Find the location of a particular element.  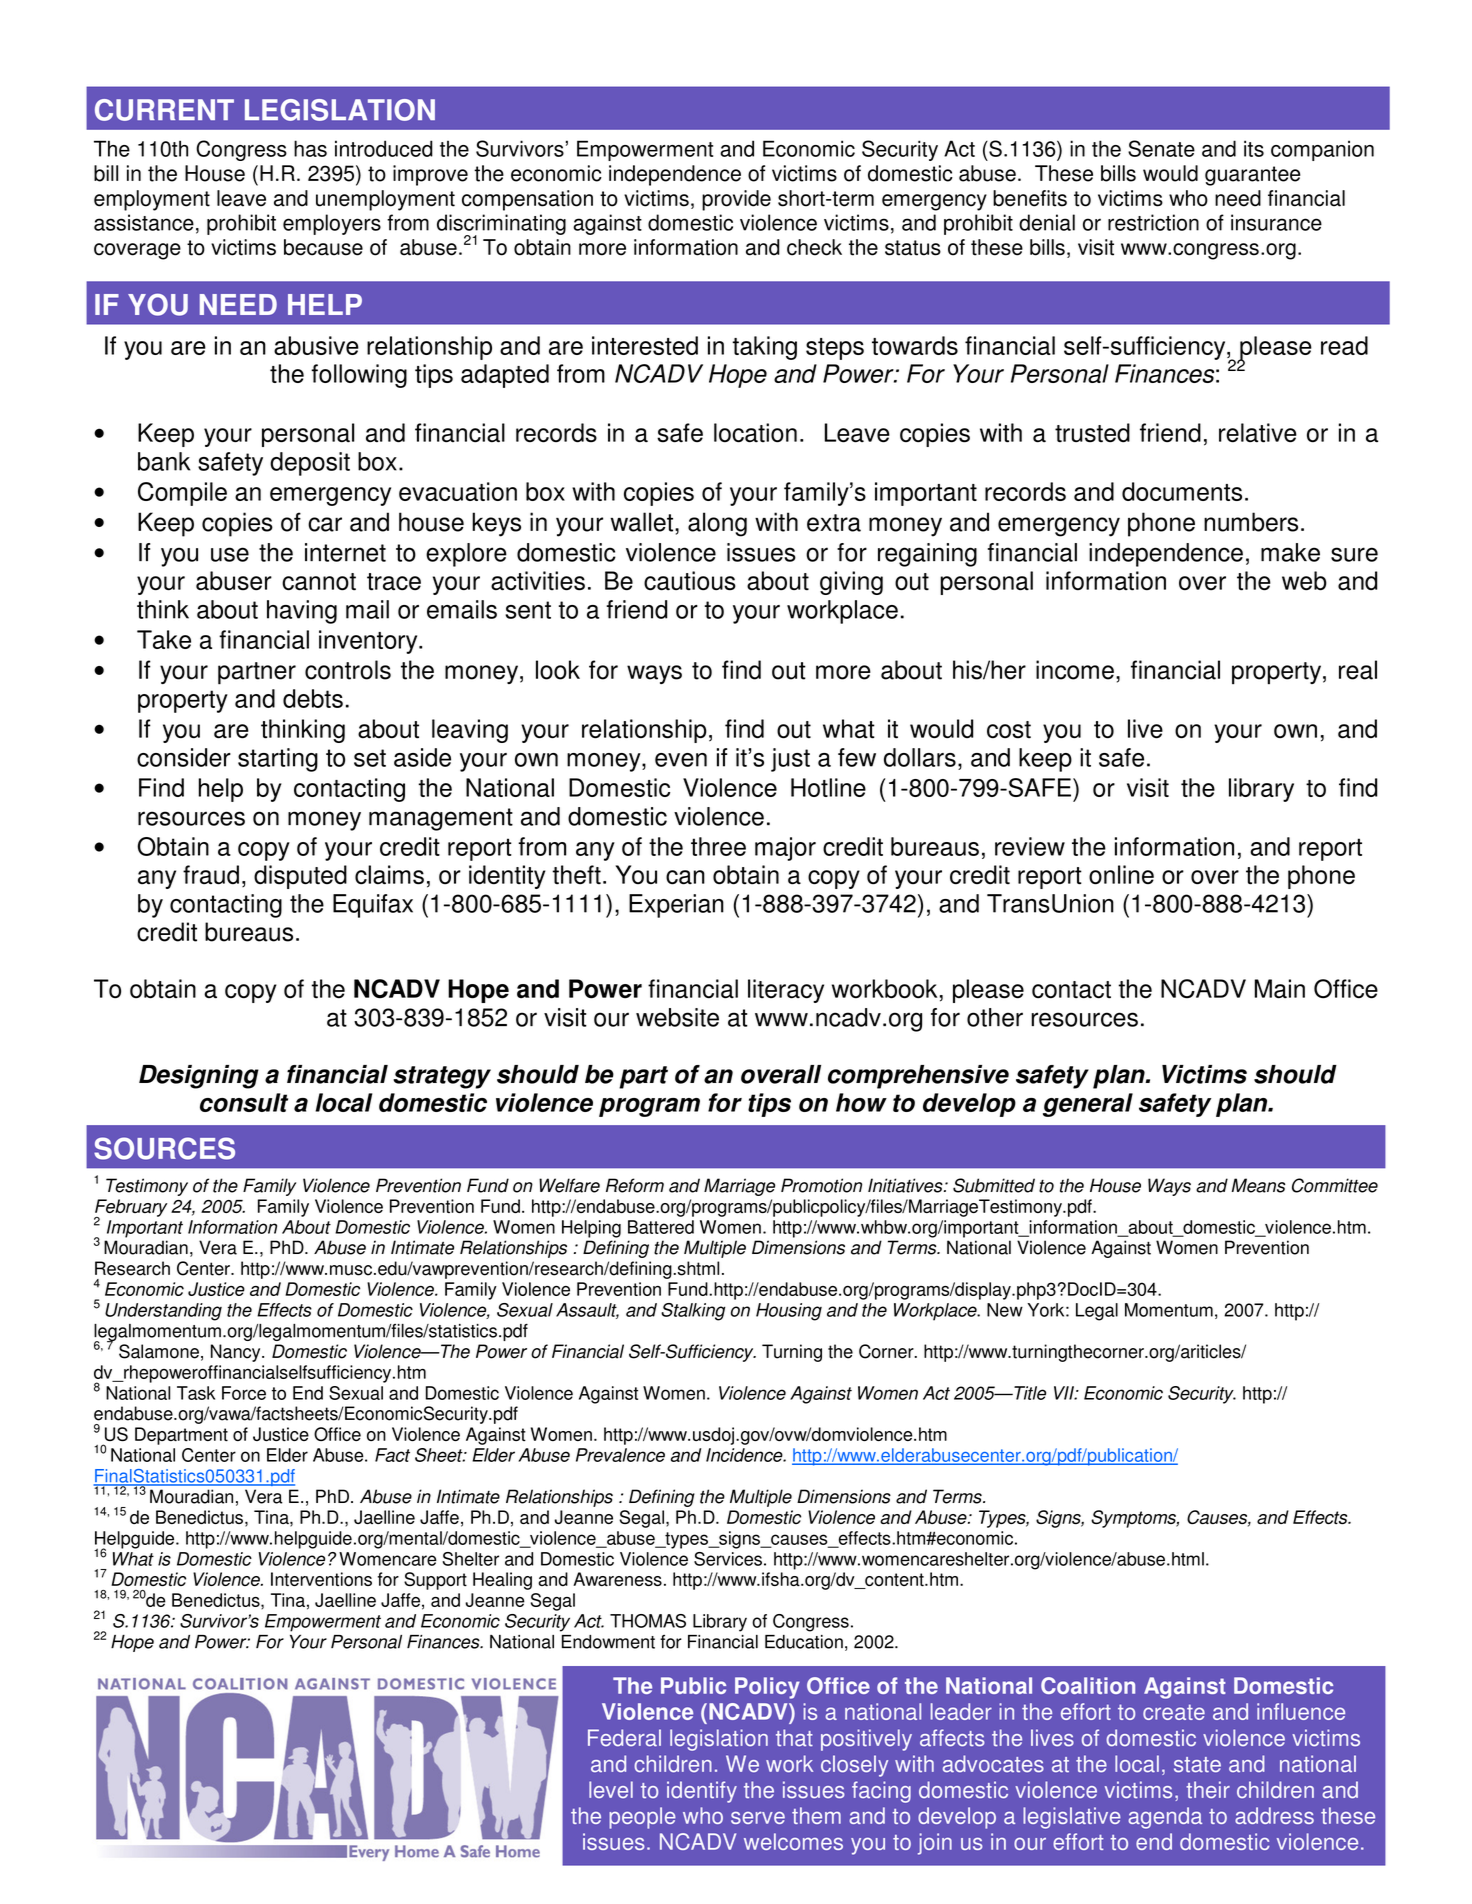

Means is located at coordinates (1258, 1185).
